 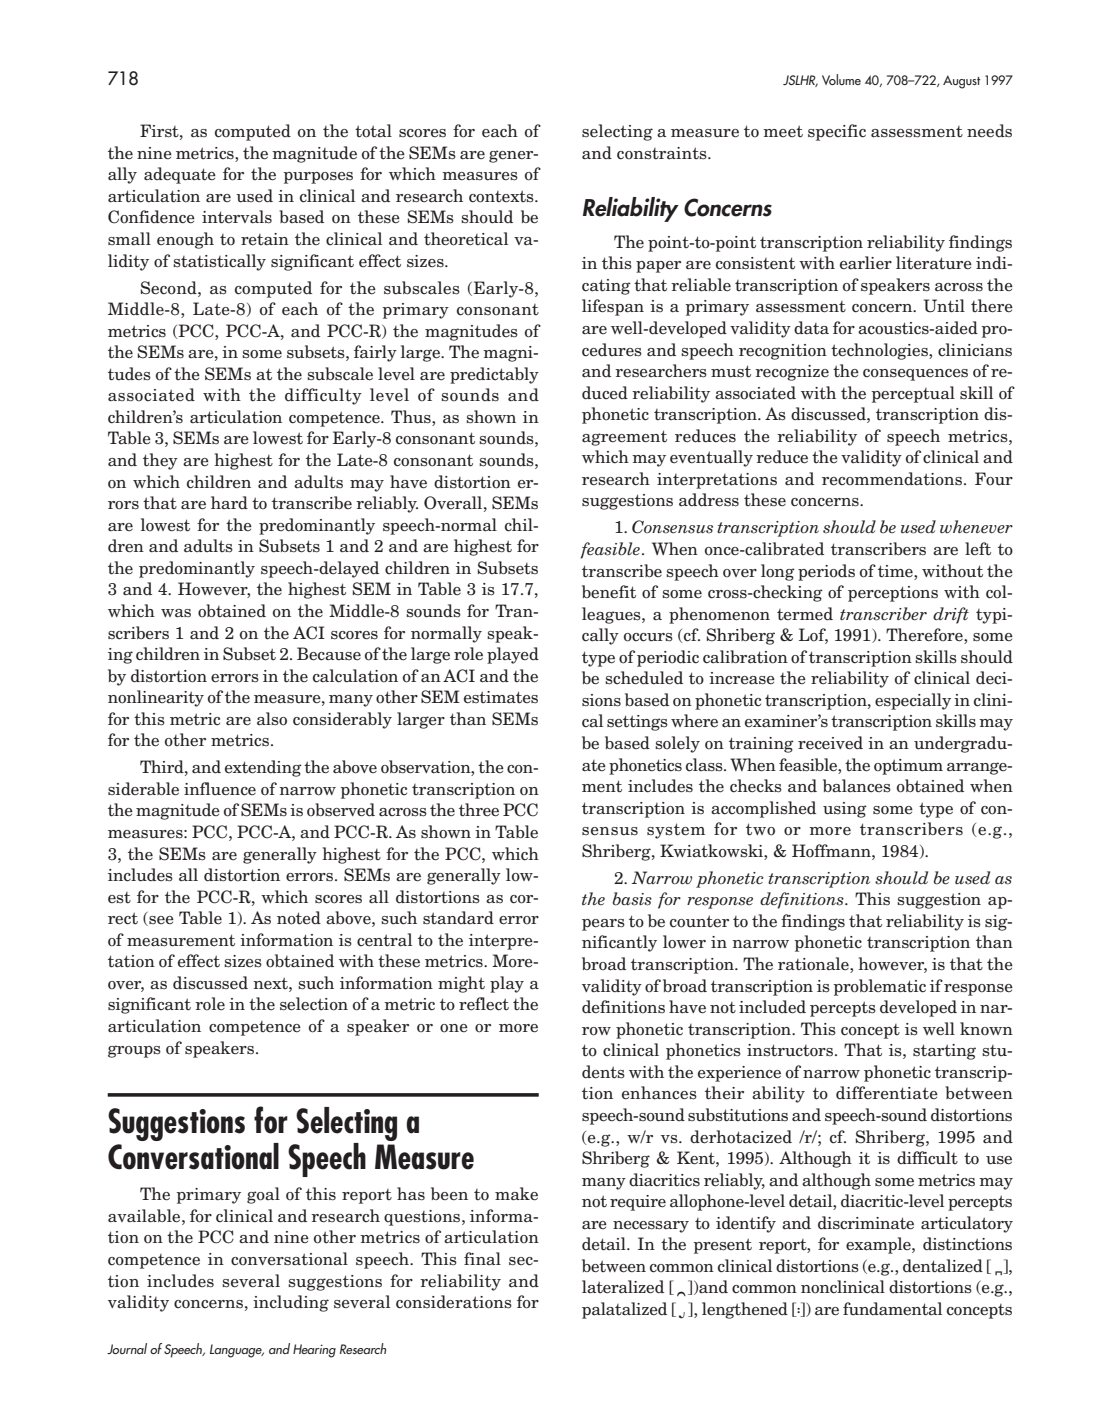 What do you see at coordinates (291, 1303) in the screenshot?
I see `including` at bounding box center [291, 1303].
